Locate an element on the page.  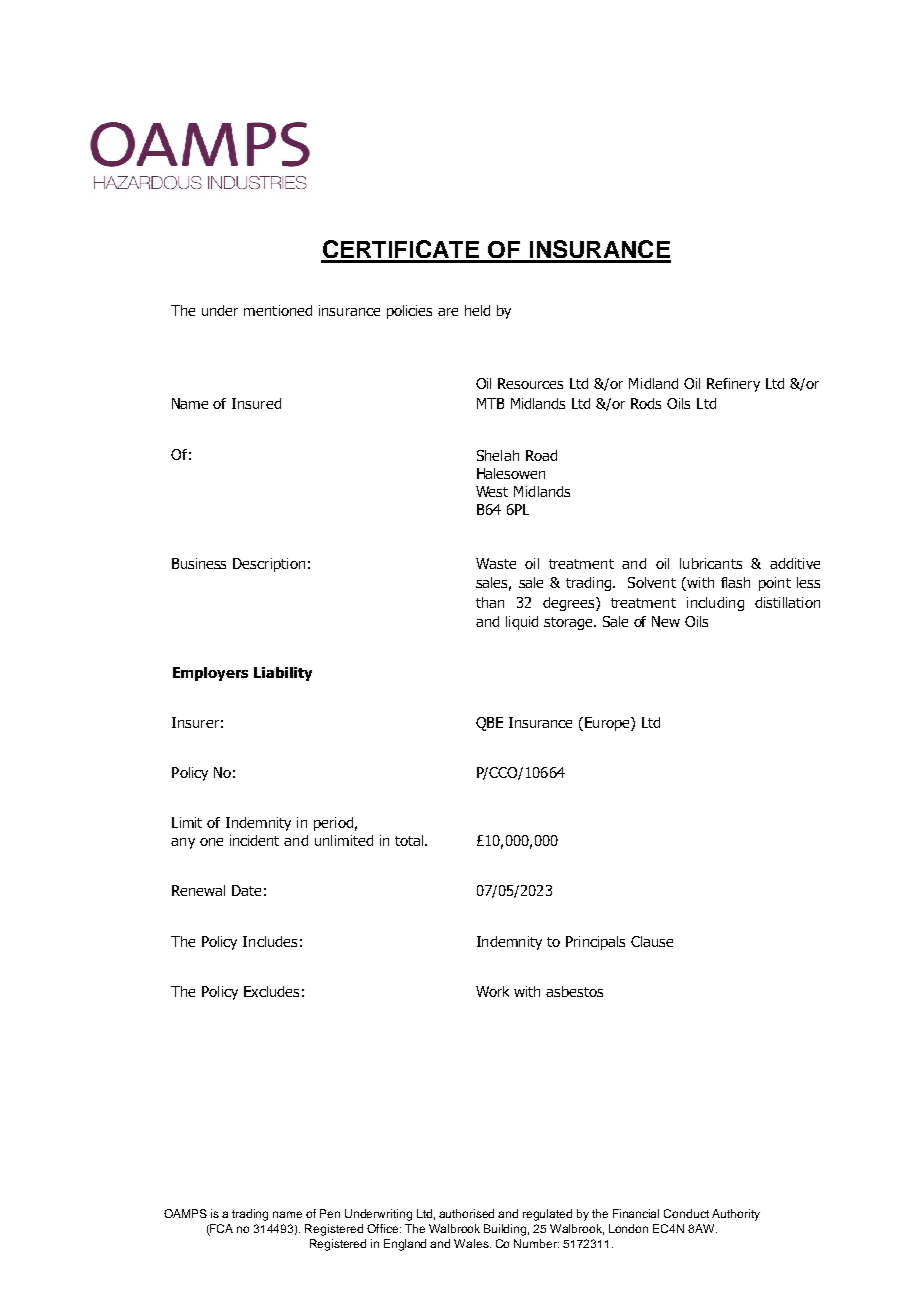
Work is located at coordinates (492, 991).
